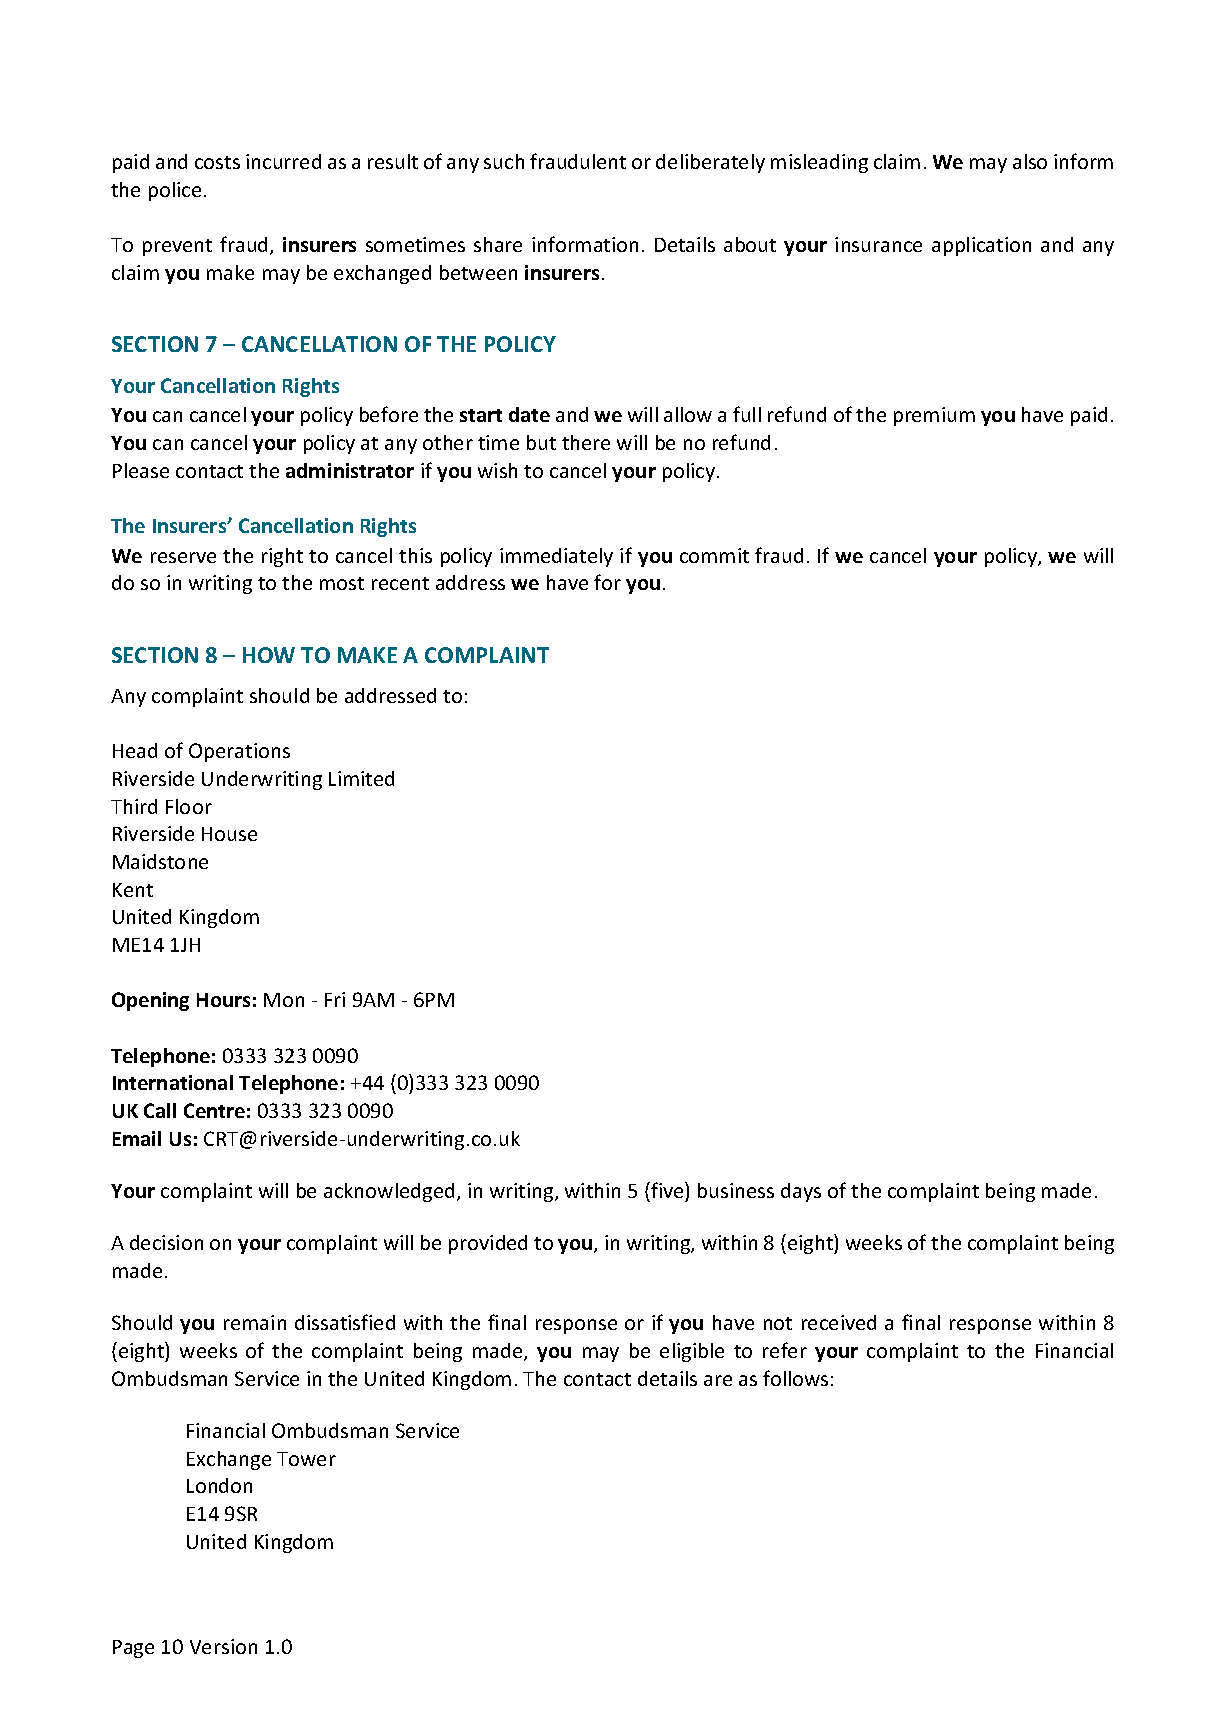  What do you see at coordinates (556, 557) in the screenshot?
I see `immediately` at bounding box center [556, 557].
